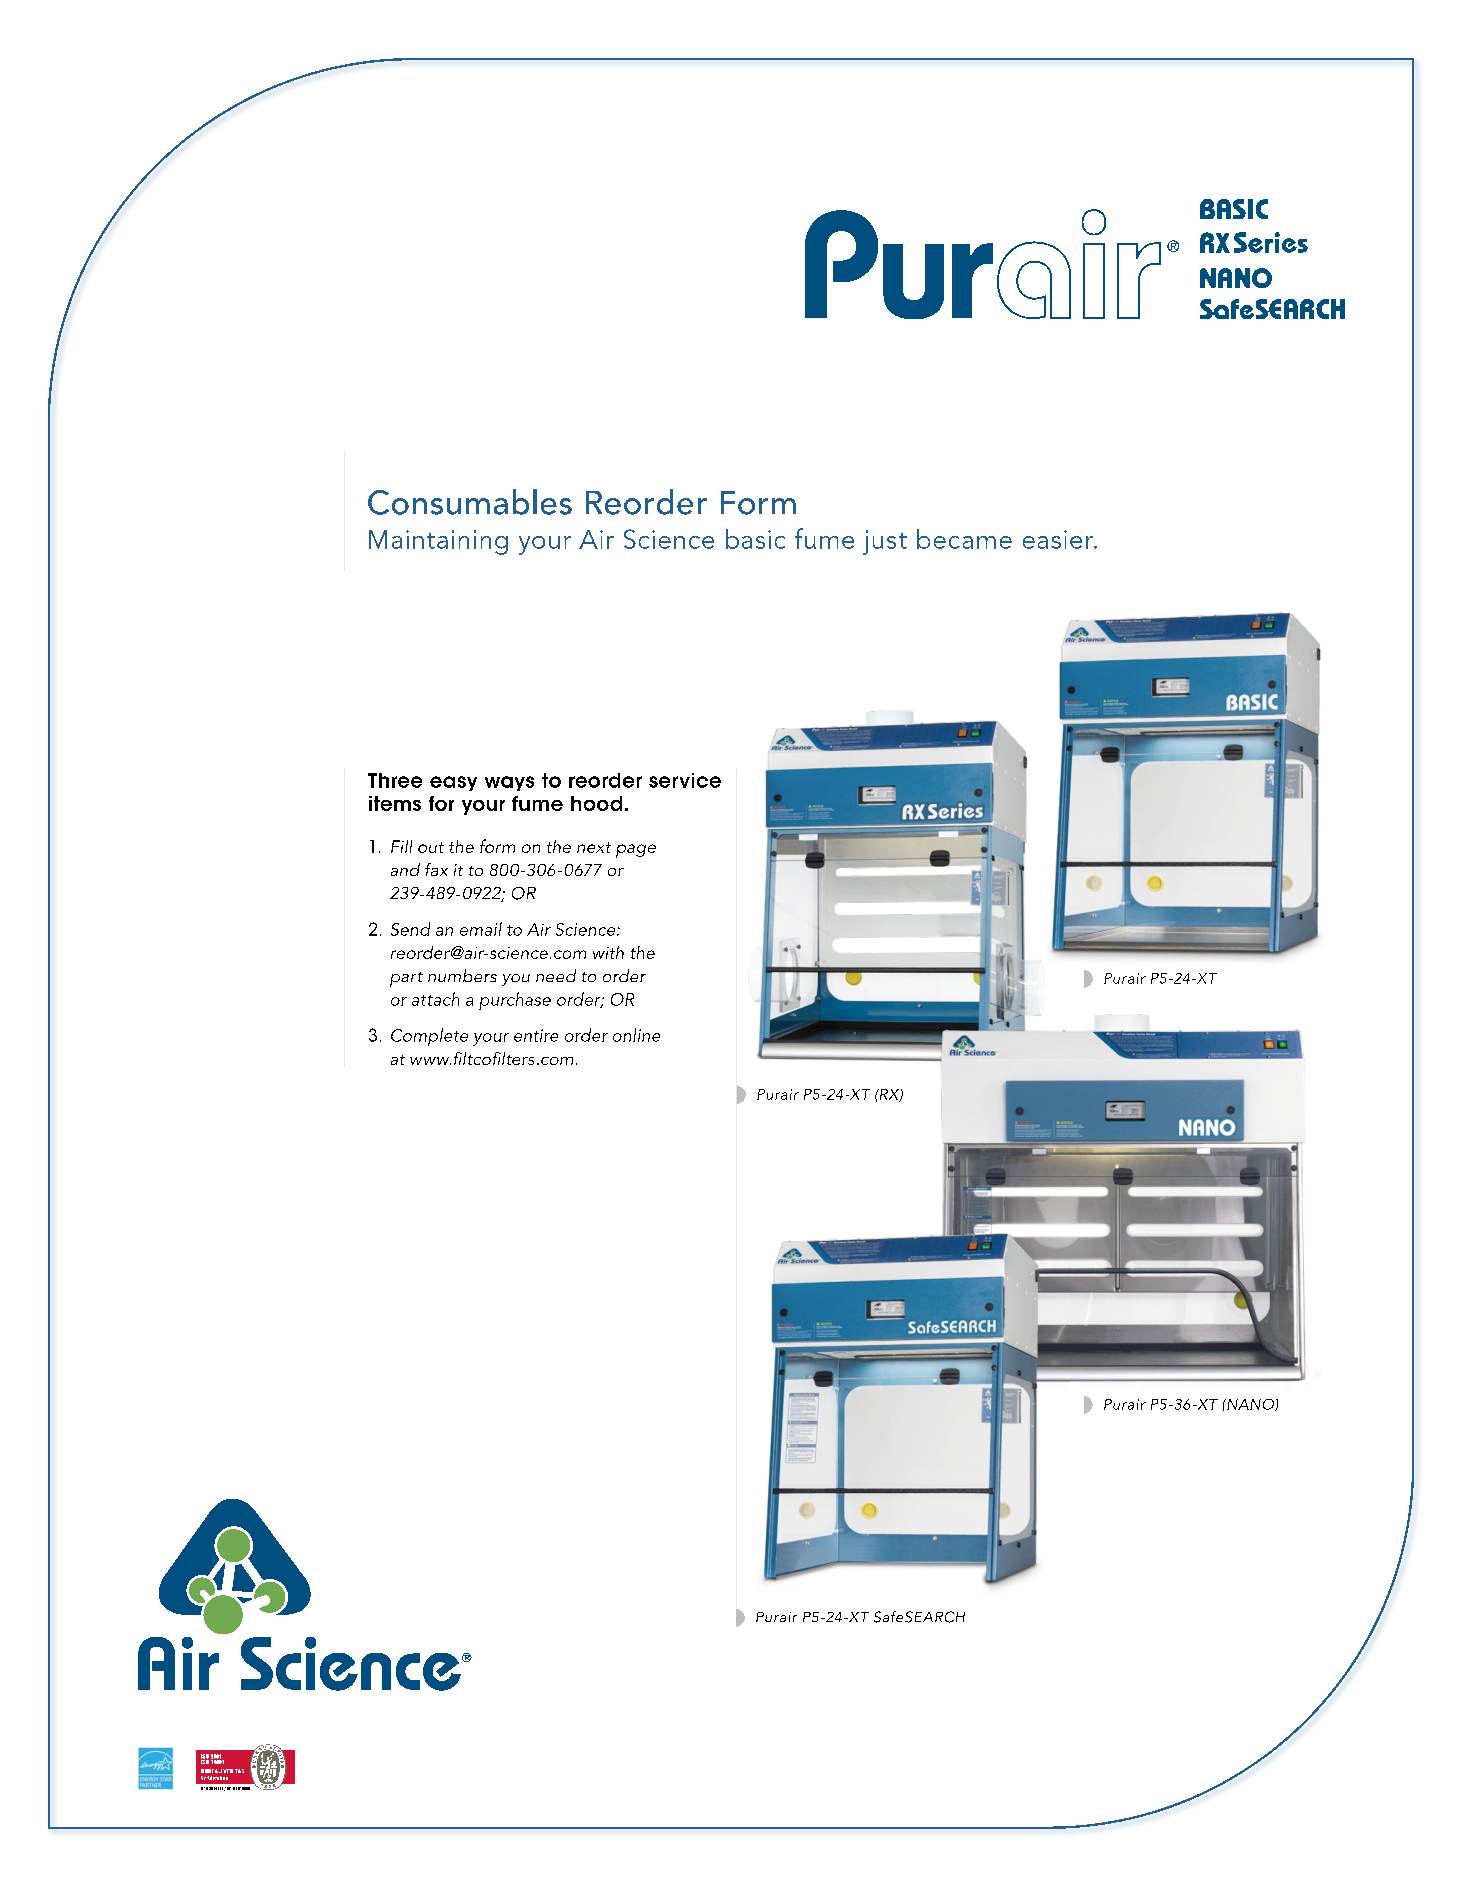 The image size is (1462, 1892). What do you see at coordinates (1059, 539) in the document?
I see `easier` at bounding box center [1059, 539].
